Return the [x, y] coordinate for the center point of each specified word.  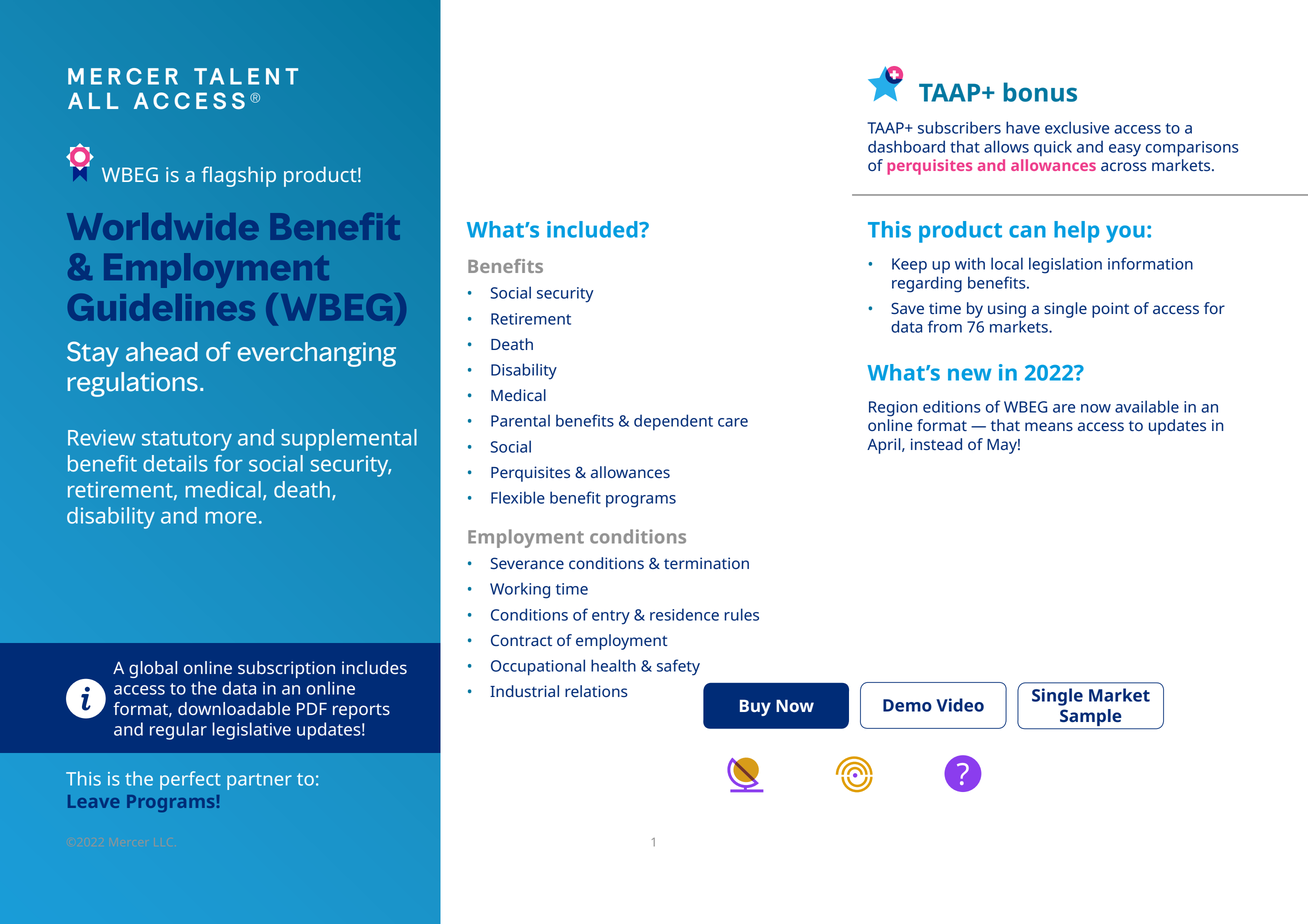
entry [611, 617]
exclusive [1077, 127]
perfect [190, 780]
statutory [187, 441]
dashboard [906, 146]
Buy [755, 707]
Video [960, 705]
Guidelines [161, 307]
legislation [1065, 265]
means [1049, 426]
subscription [286, 669]
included [593, 229]
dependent [673, 422]
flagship [239, 176]
